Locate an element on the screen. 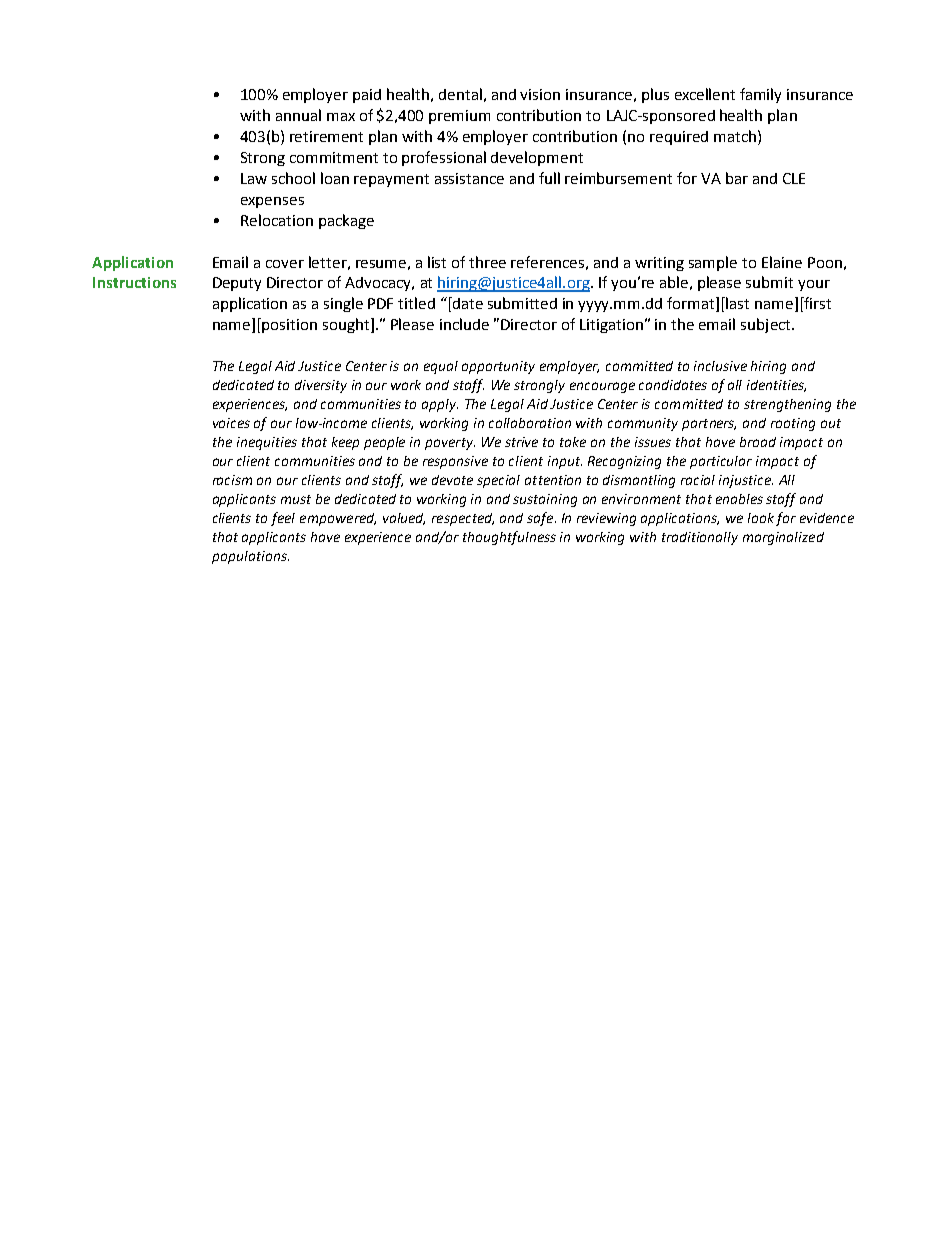  inequities is located at coordinates (267, 443).
